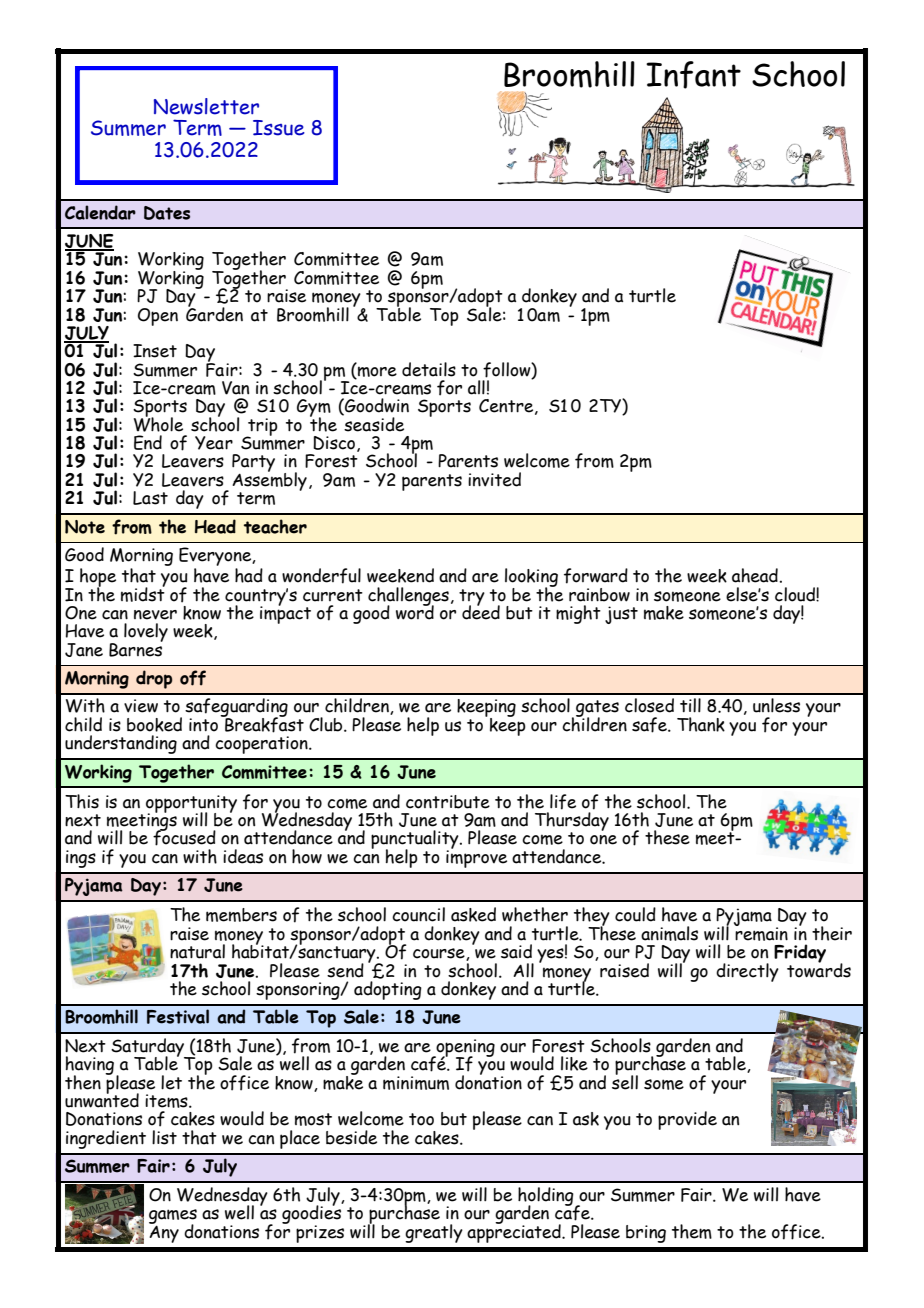 The height and width of the screenshot is (1308, 924). What do you see at coordinates (155, 351) in the screenshot?
I see `Inset` at bounding box center [155, 351].
